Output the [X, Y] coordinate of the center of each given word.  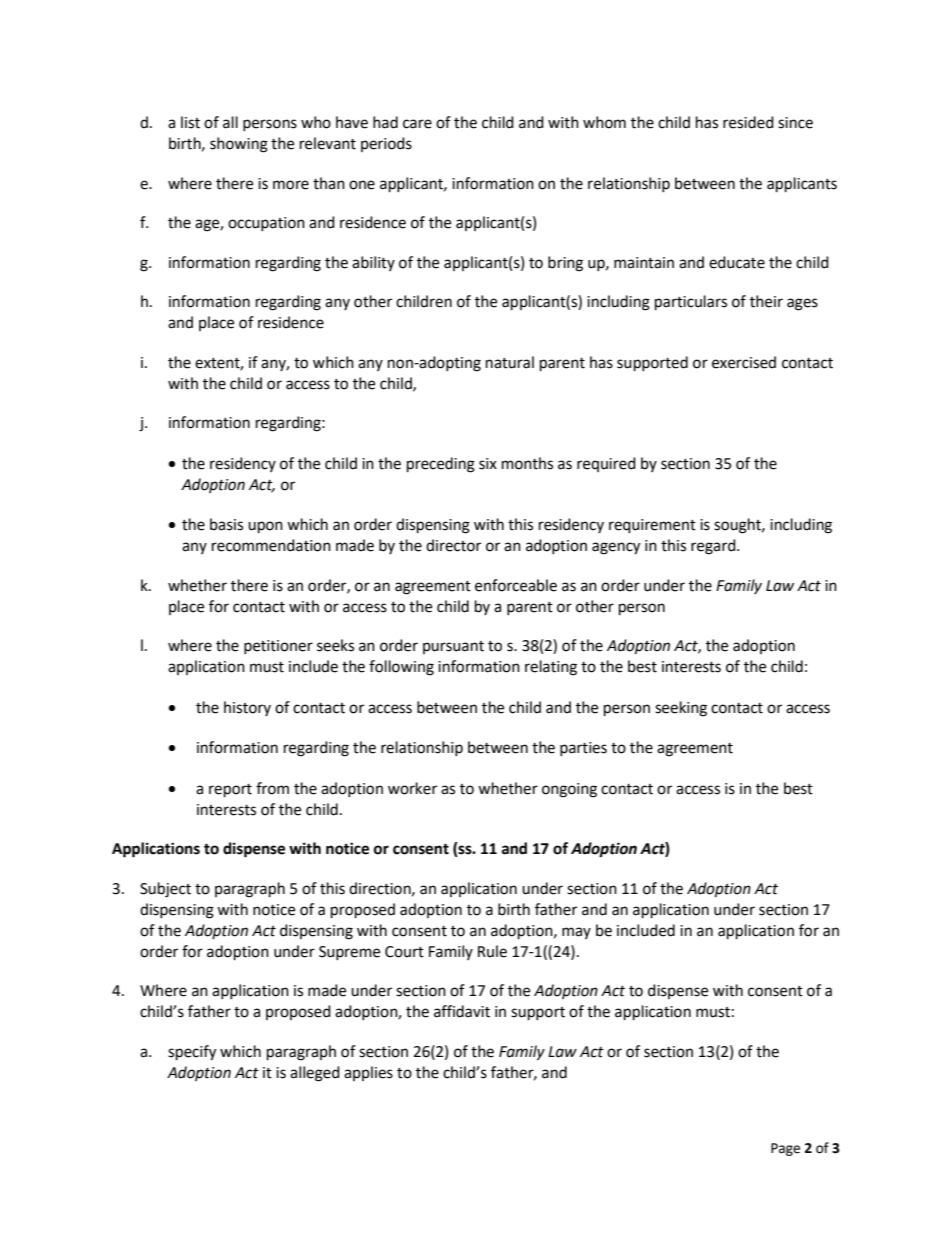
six [488, 464]
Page [785, 1149]
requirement [652, 526]
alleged [315, 1074]
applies [368, 1073]
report [230, 791]
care [417, 124]
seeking [681, 709]
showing [239, 145]
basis [226, 524]
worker [412, 788]
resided [748, 122]
